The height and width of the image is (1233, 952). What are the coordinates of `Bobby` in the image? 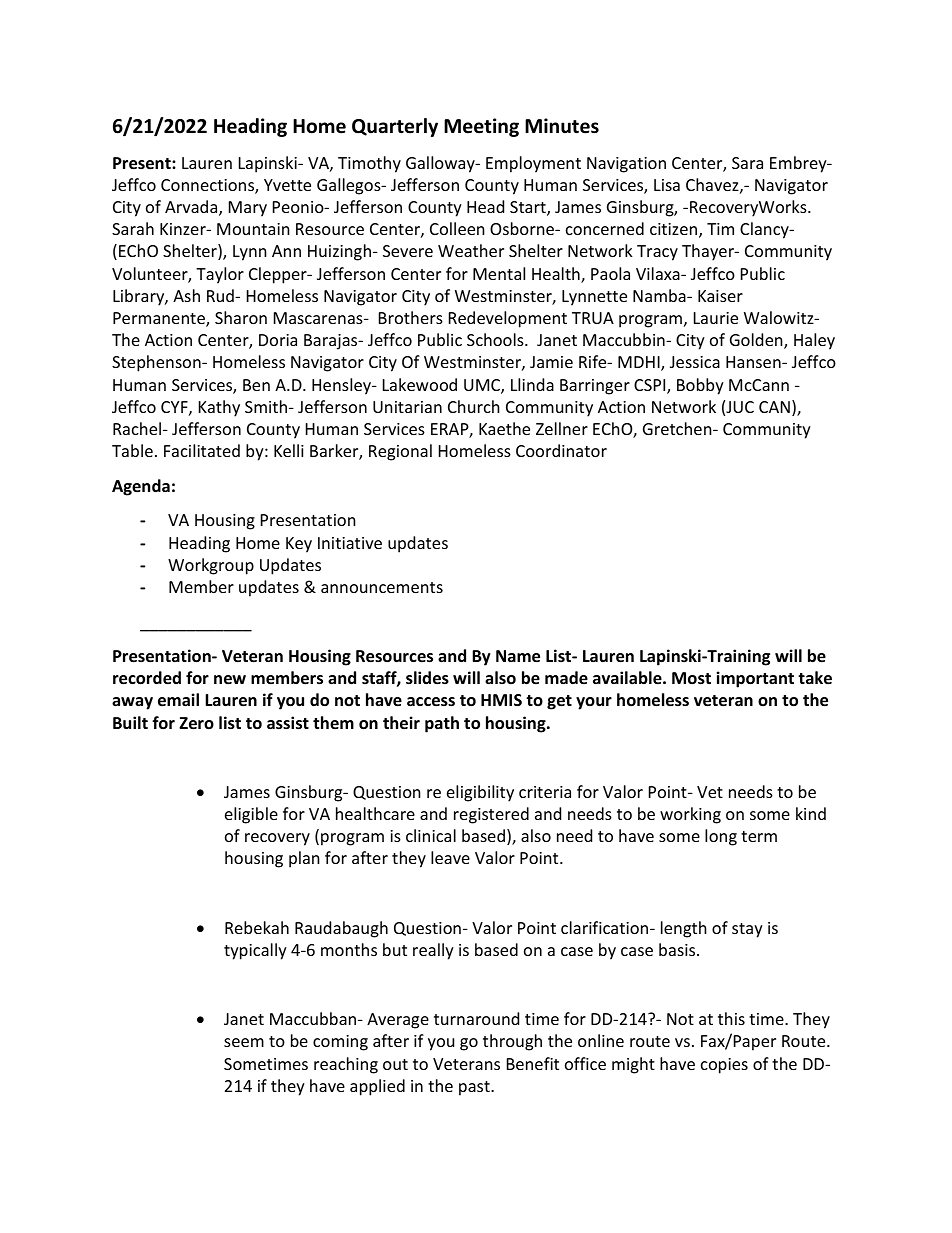 It's located at (700, 386).
